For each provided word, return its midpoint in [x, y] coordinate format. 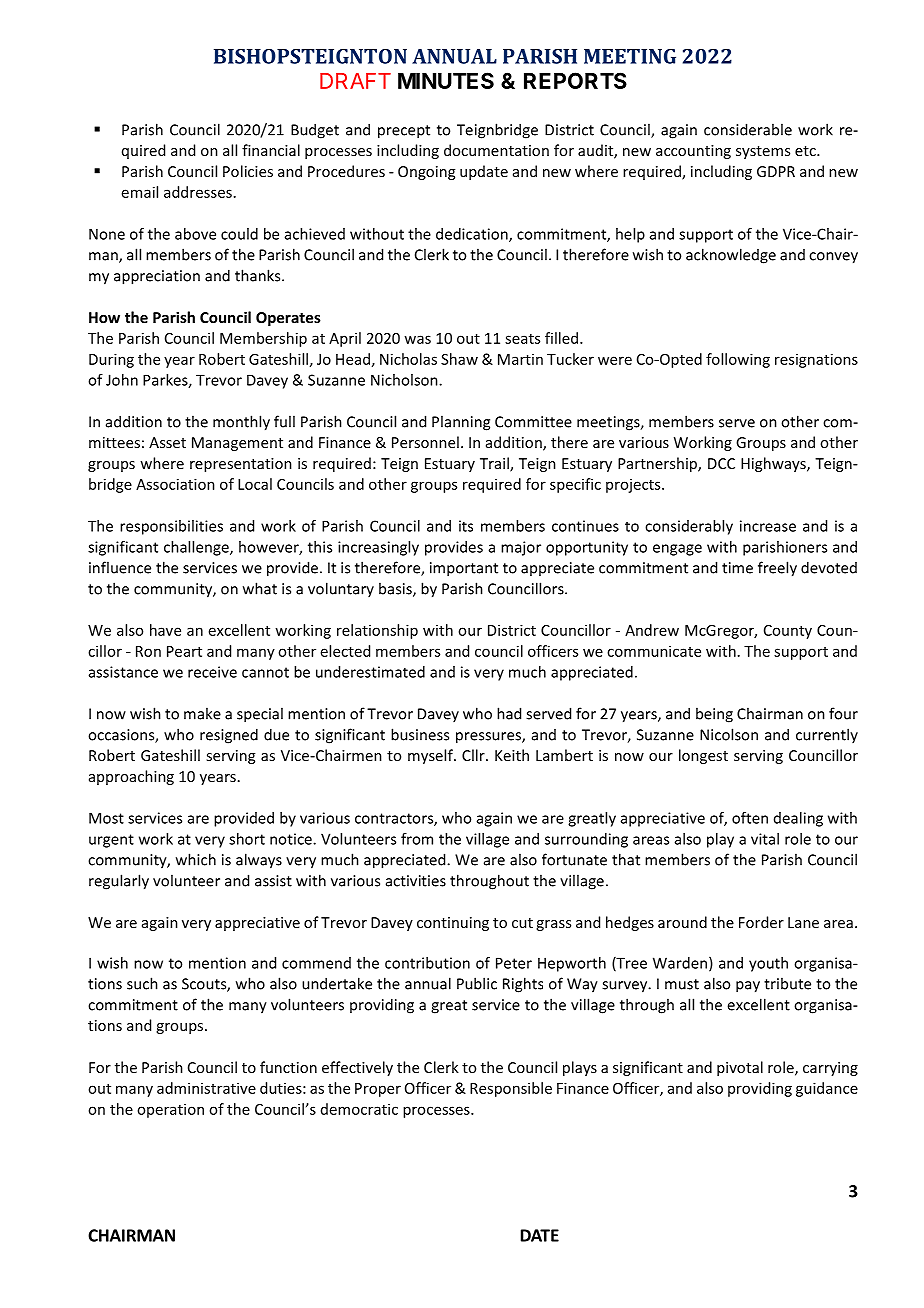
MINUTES [446, 80]
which [196, 859]
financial [271, 150]
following [738, 360]
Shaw [459, 359]
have [165, 630]
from [417, 839]
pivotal [740, 1068]
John [122, 380]
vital [765, 839]
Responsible [511, 1089]
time [737, 568]
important [464, 569]
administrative [206, 1088]
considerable [748, 129]
